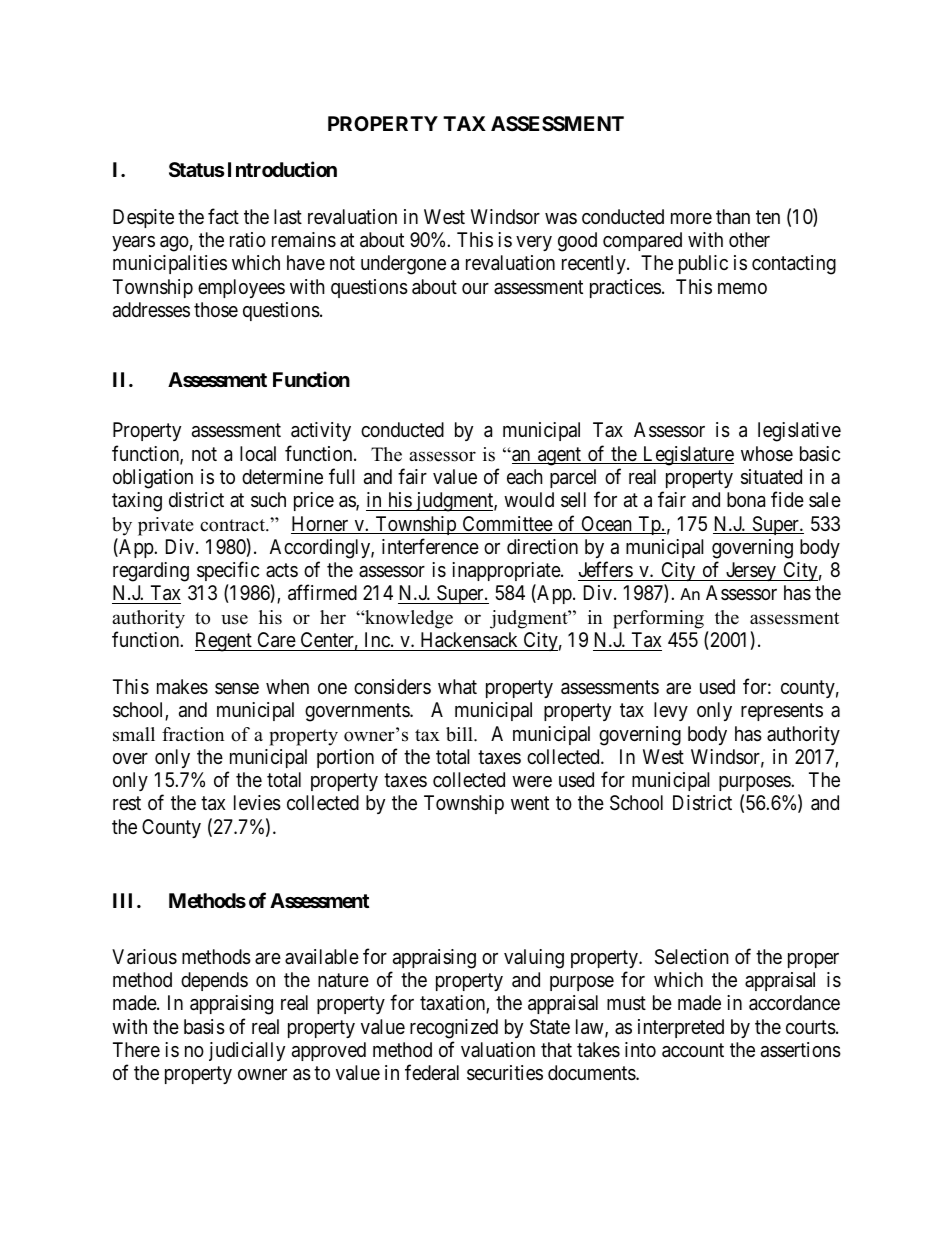 This screenshot has height=1233, width=952. I want to click on was, so click(561, 219).
